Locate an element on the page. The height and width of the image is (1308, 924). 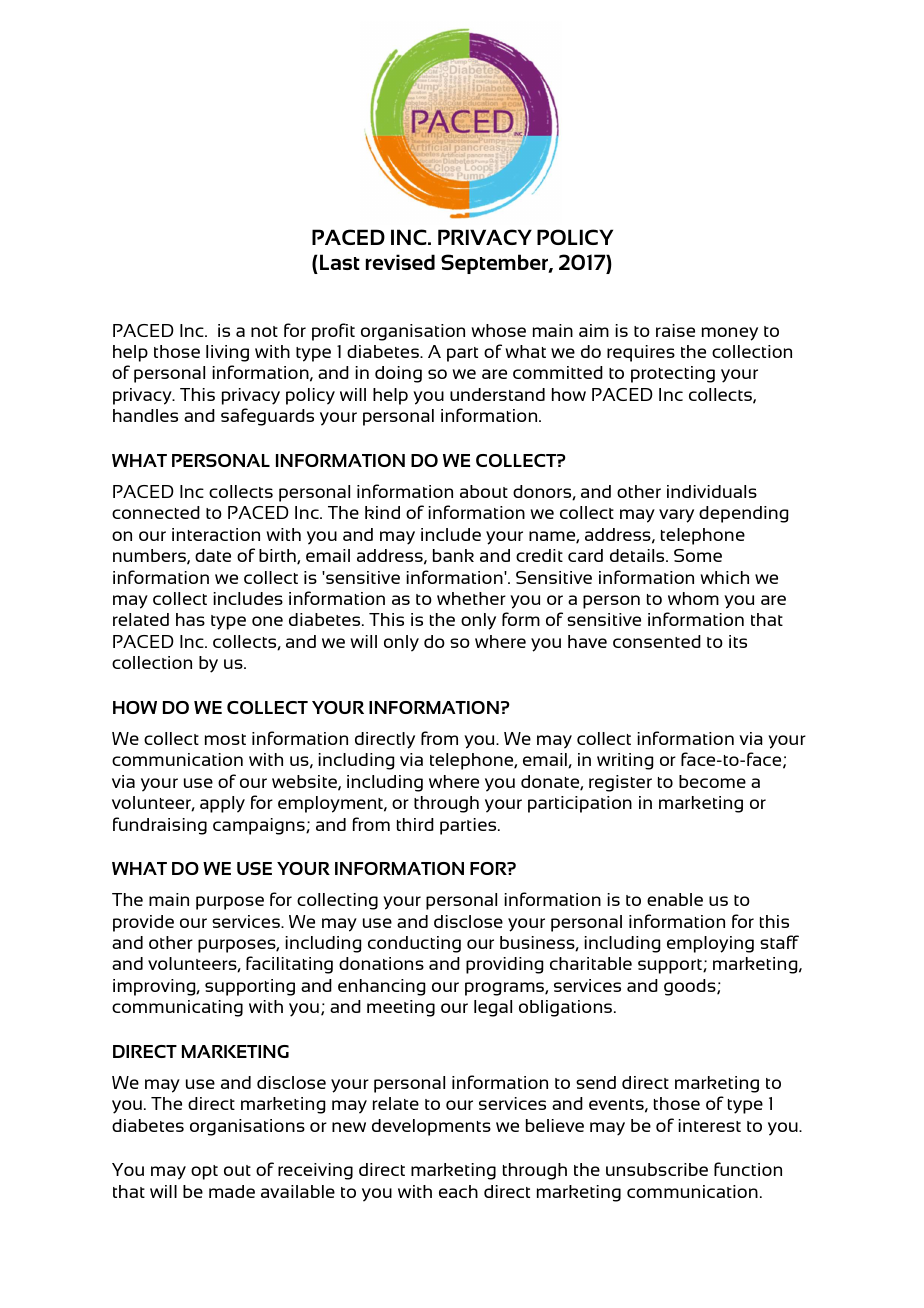
most is located at coordinates (225, 739).
